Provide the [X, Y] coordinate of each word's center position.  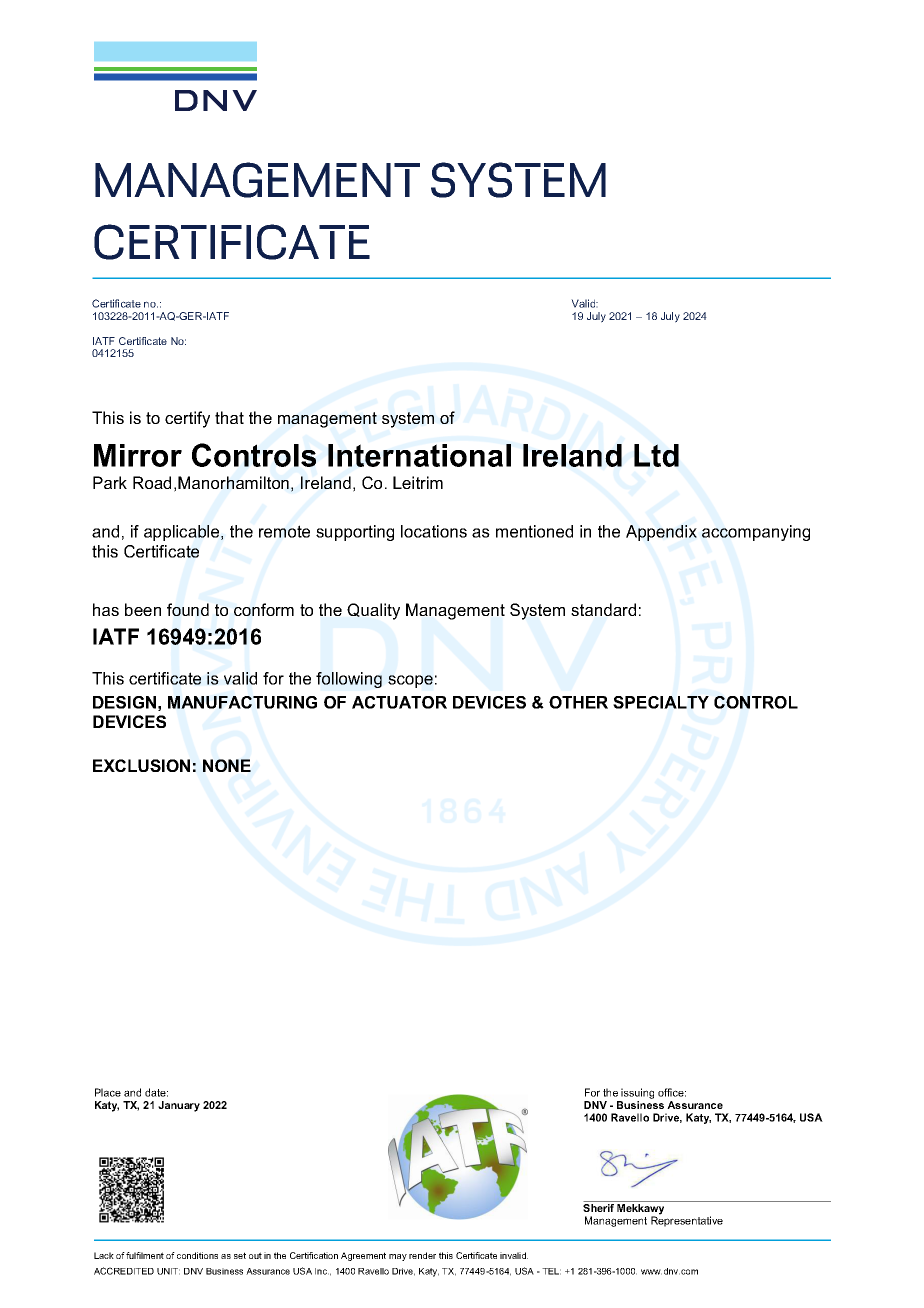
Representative [687, 1221]
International [419, 455]
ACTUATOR [399, 702]
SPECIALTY [661, 702]
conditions [197, 1255]
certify [187, 419]
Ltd [656, 455]
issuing [637, 1095]
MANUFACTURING [242, 702]
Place [108, 1092]
